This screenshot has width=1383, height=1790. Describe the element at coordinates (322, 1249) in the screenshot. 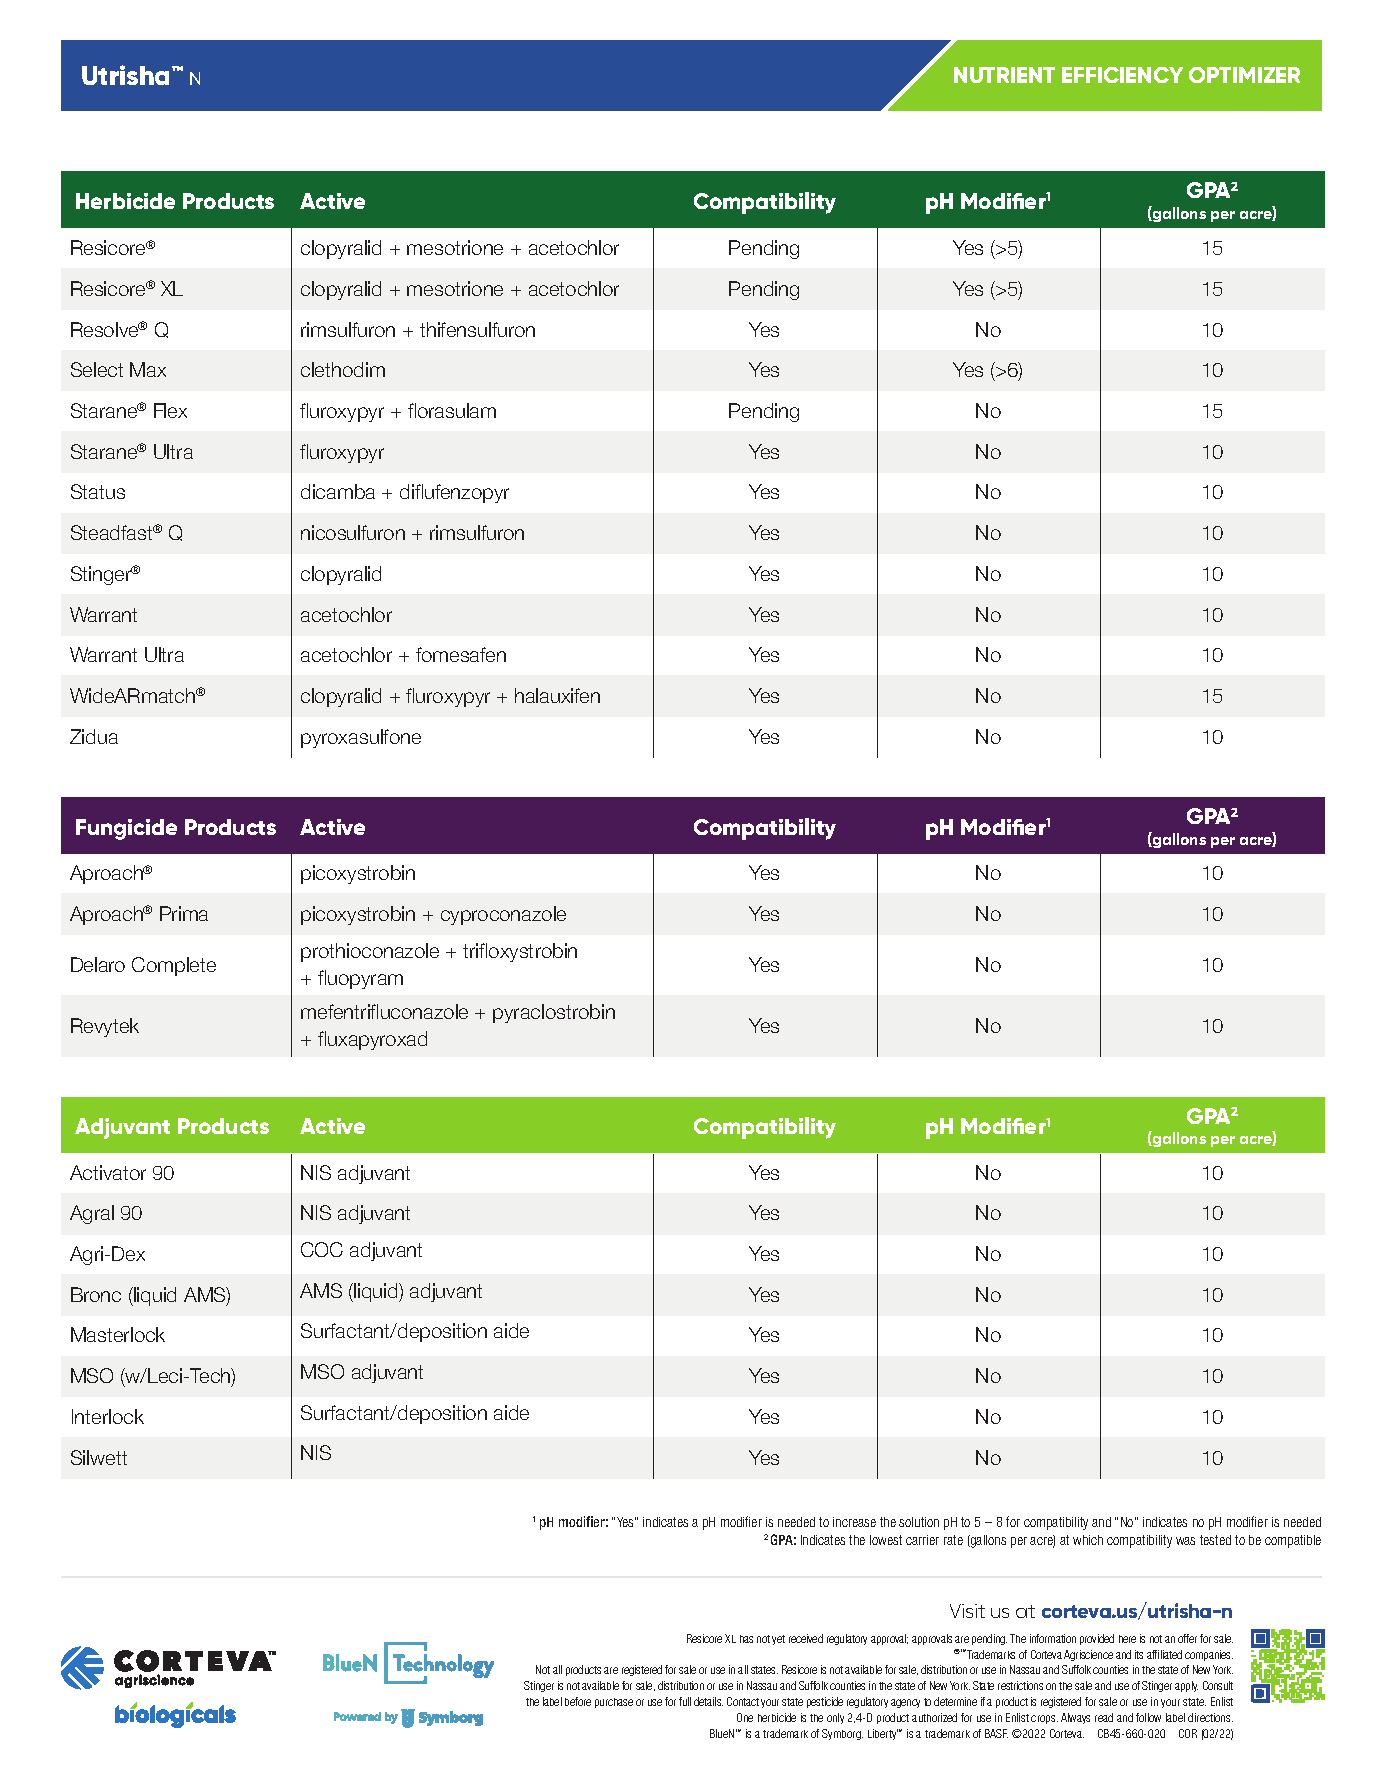

I see `COC` at that location.
